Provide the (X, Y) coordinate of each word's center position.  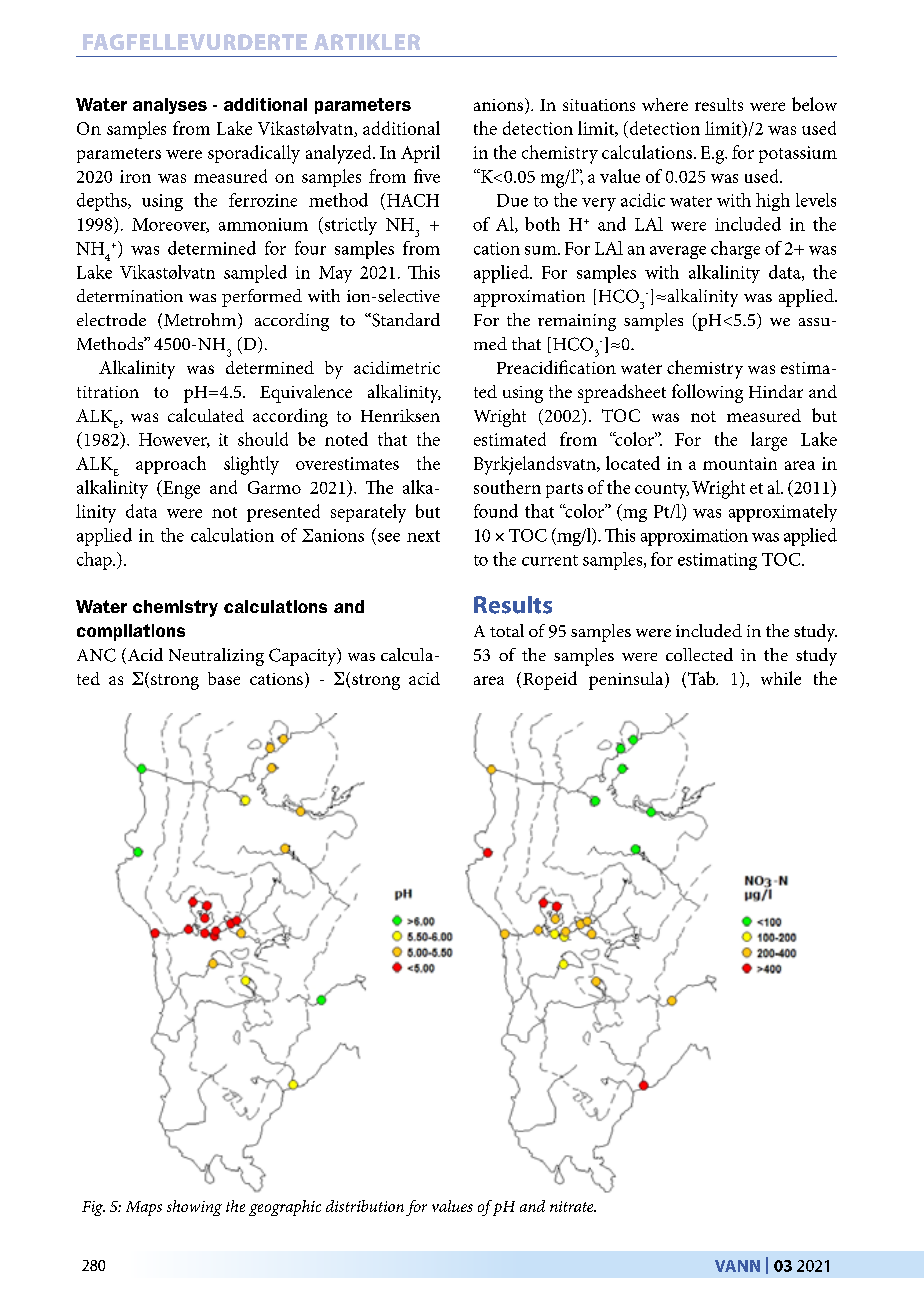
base (224, 678)
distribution (365, 1206)
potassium (798, 154)
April (420, 154)
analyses (170, 106)
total (507, 630)
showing (194, 1208)
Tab (703, 678)
